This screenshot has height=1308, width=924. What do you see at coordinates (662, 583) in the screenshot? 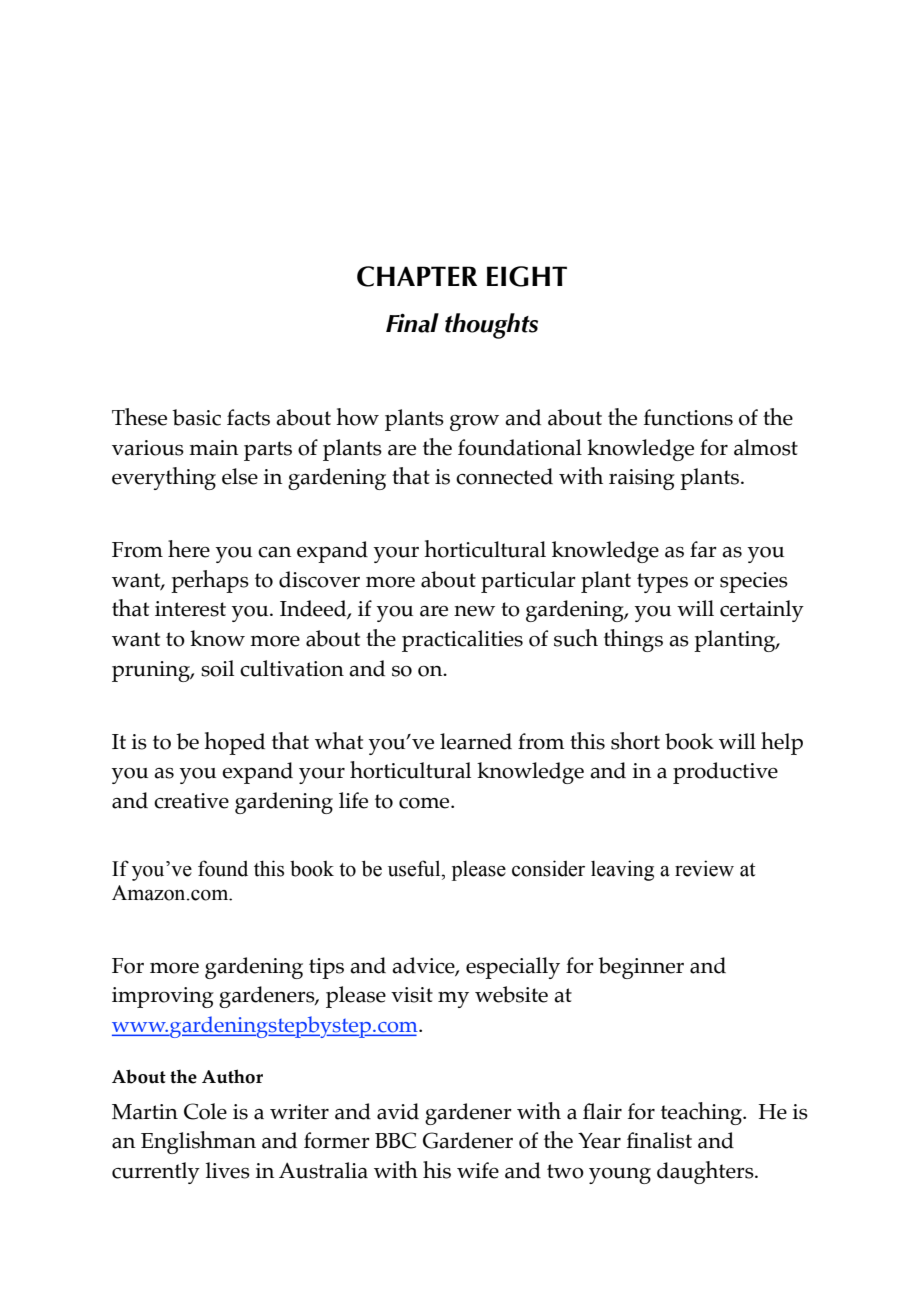
I see `types` at bounding box center [662, 583].
